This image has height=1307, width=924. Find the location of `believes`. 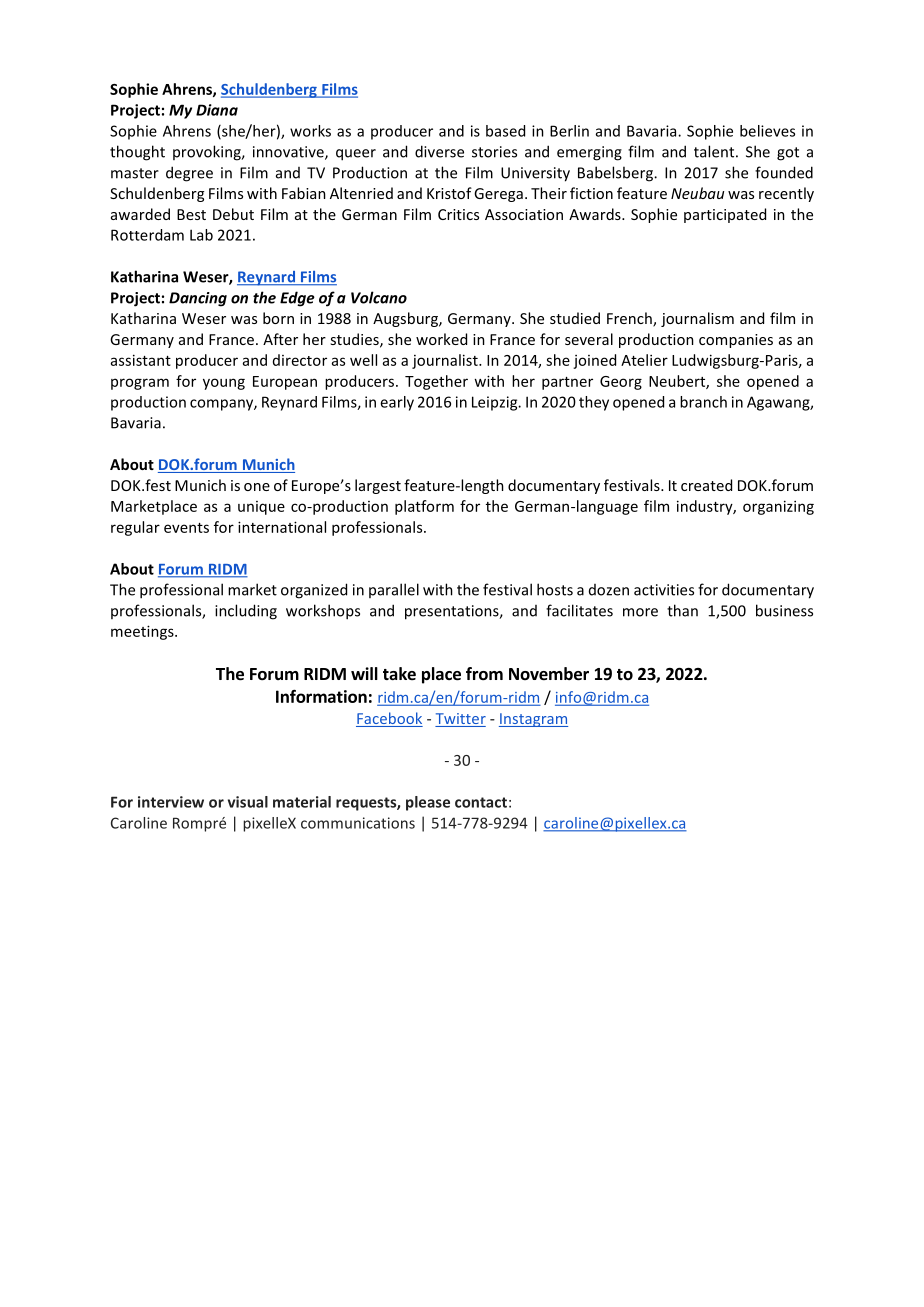

believes is located at coordinates (767, 131).
